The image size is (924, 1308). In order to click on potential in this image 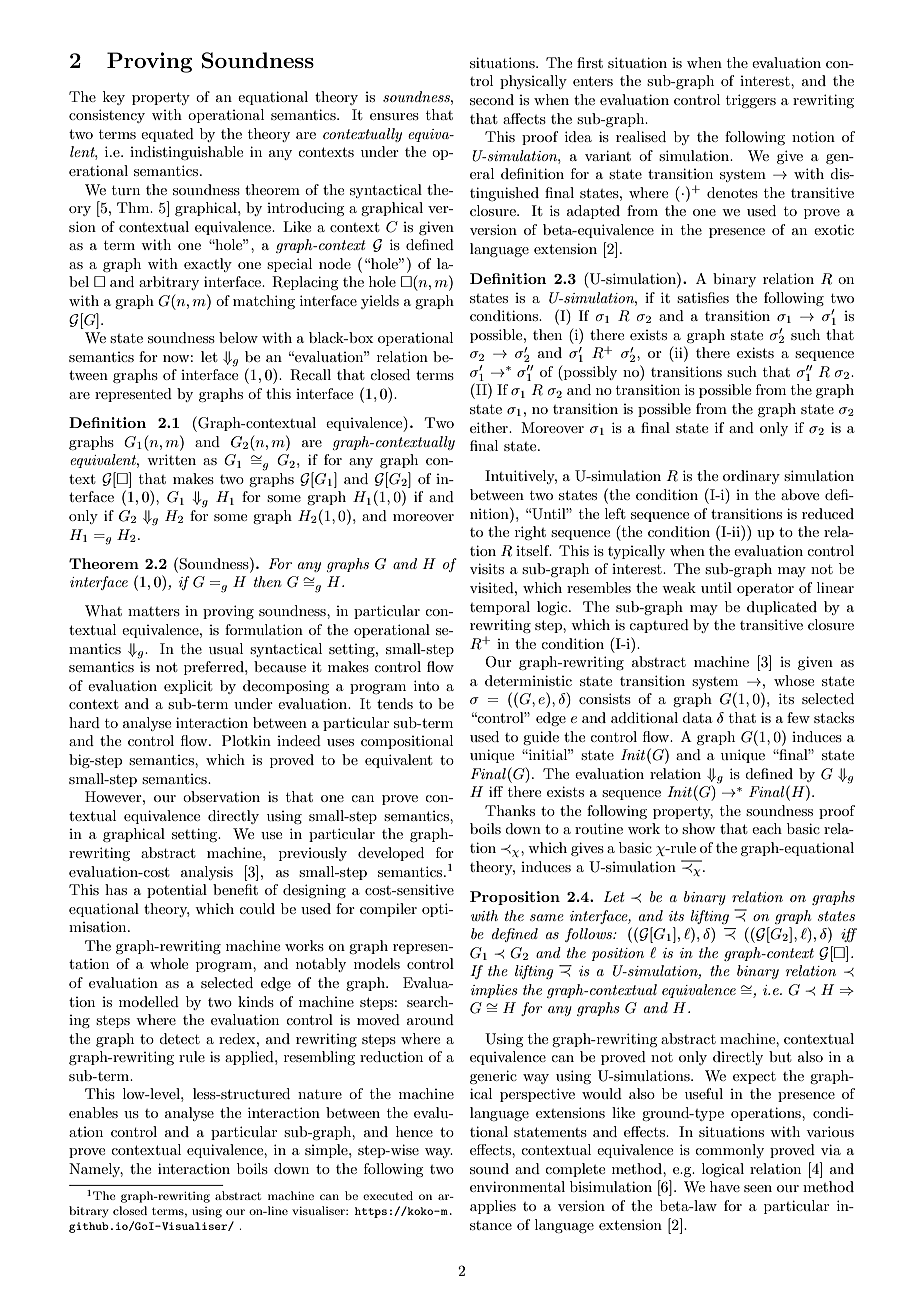, I will do `click(177, 891)`.
